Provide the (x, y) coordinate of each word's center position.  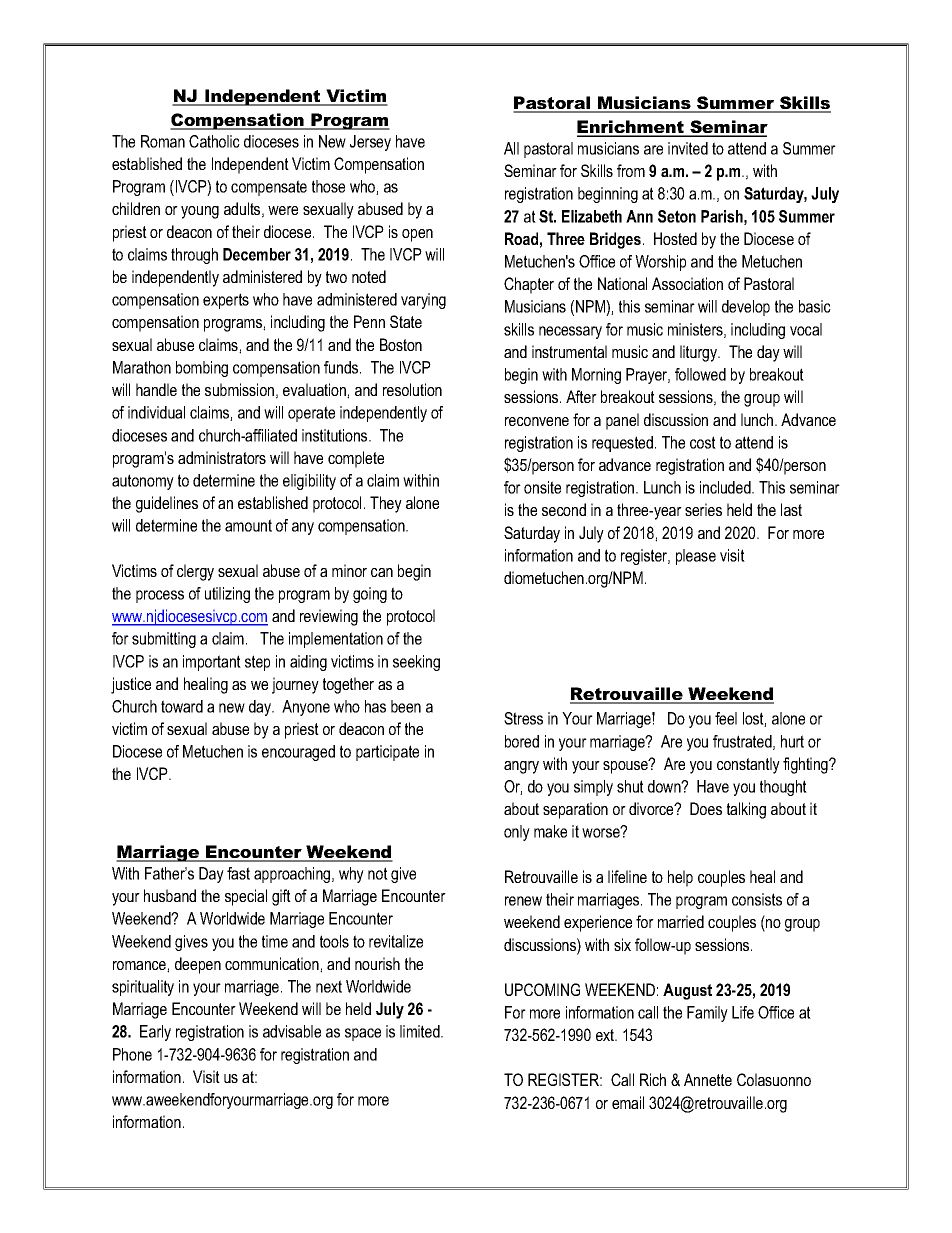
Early (155, 1033)
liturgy (699, 353)
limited (421, 1031)
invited (688, 148)
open (417, 235)
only (517, 833)
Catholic (214, 141)
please (696, 557)
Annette (708, 1079)
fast (238, 873)
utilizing (227, 595)
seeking (416, 663)
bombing (202, 369)
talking (746, 810)
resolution (412, 389)
